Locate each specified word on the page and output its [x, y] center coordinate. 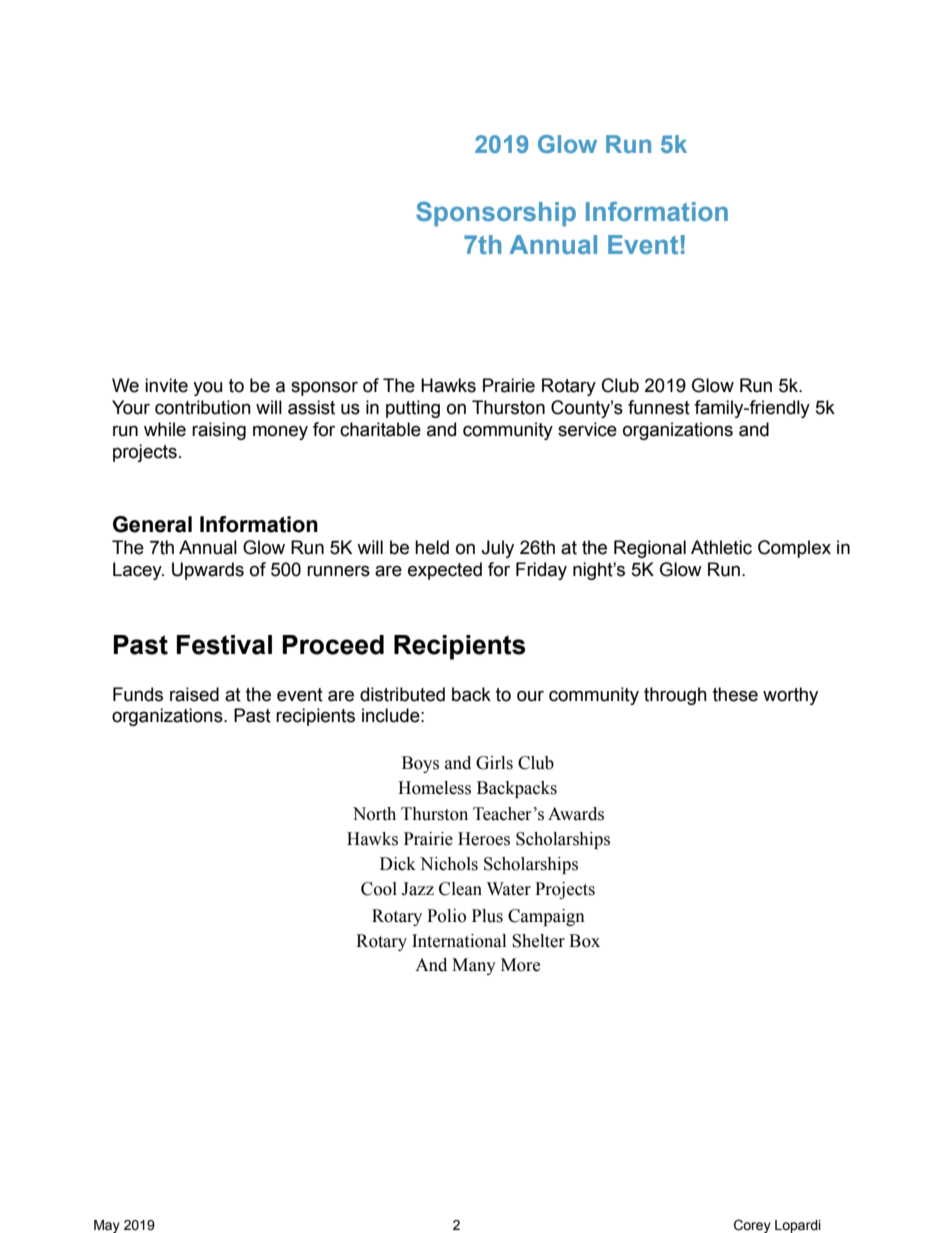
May [107, 1226]
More [520, 965]
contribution [203, 407]
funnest [659, 407]
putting [413, 409]
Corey [752, 1226]
